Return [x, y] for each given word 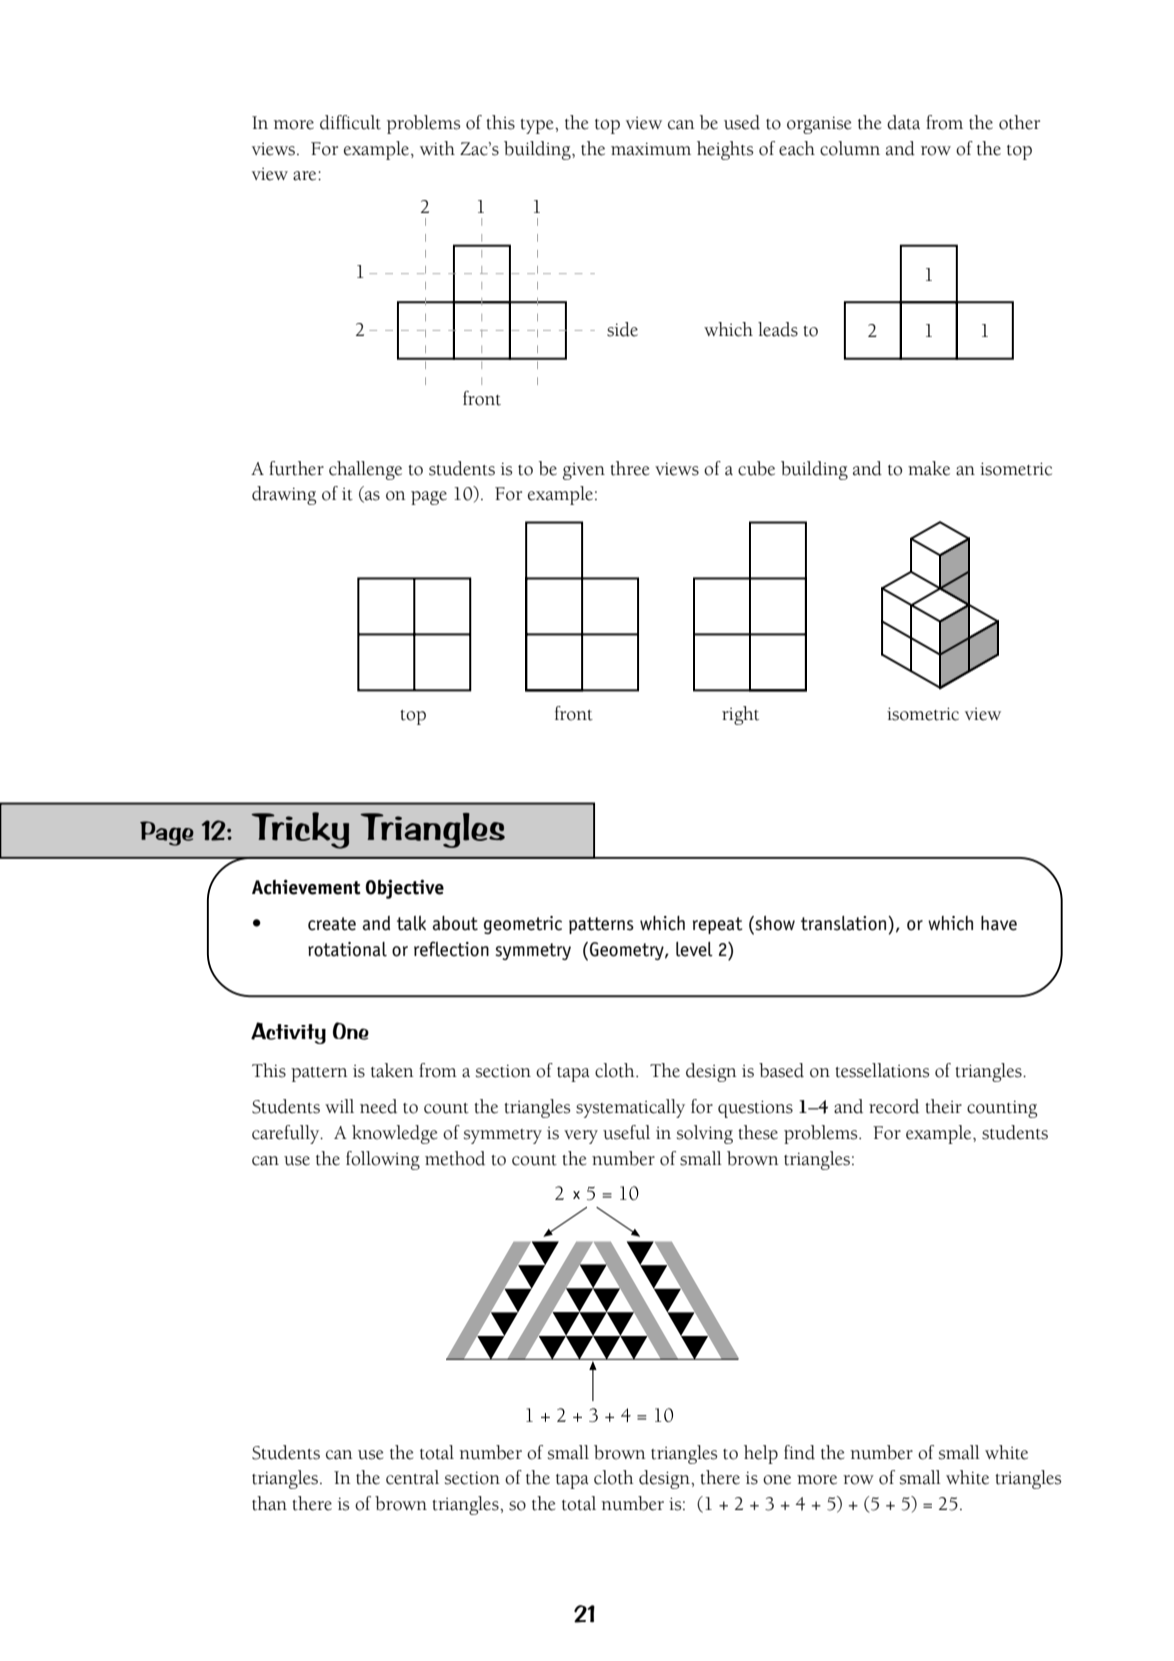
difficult [350, 122]
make [929, 468]
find [799, 1452]
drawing [284, 495]
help [761, 1454]
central [412, 1477]
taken [392, 1070]
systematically [630, 1108]
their [943, 1106]
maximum [651, 149]
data [903, 122]
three [630, 468]
